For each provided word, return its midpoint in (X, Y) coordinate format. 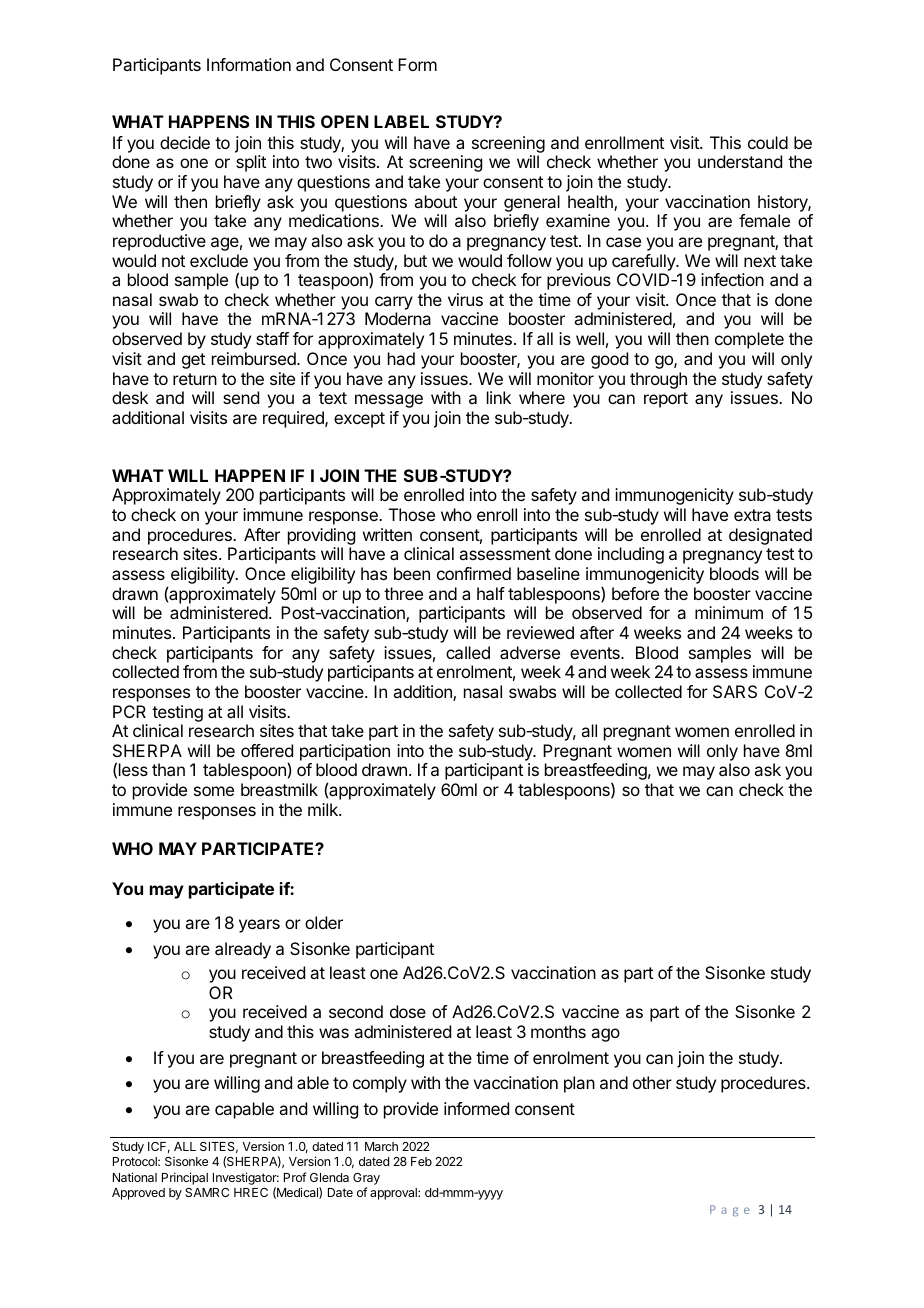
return (195, 379)
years (259, 926)
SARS (735, 691)
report (666, 400)
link (499, 397)
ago (605, 1035)
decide (185, 142)
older (324, 922)
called (468, 652)
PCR (129, 711)
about (435, 201)
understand (740, 161)
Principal (185, 1178)
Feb (421, 1161)
